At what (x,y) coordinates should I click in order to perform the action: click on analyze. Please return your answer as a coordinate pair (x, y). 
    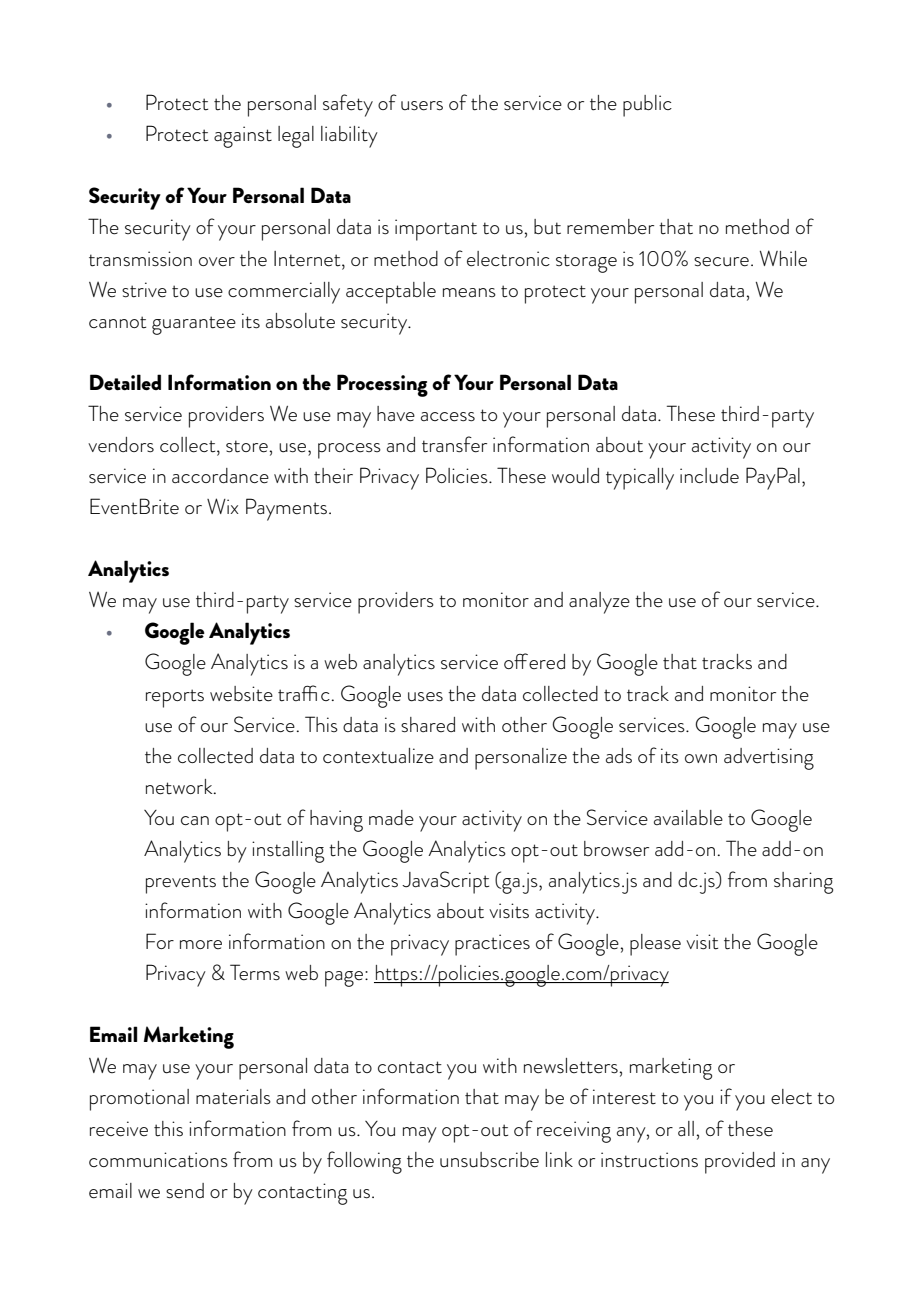
    Looking at the image, I should click on (599, 603).
